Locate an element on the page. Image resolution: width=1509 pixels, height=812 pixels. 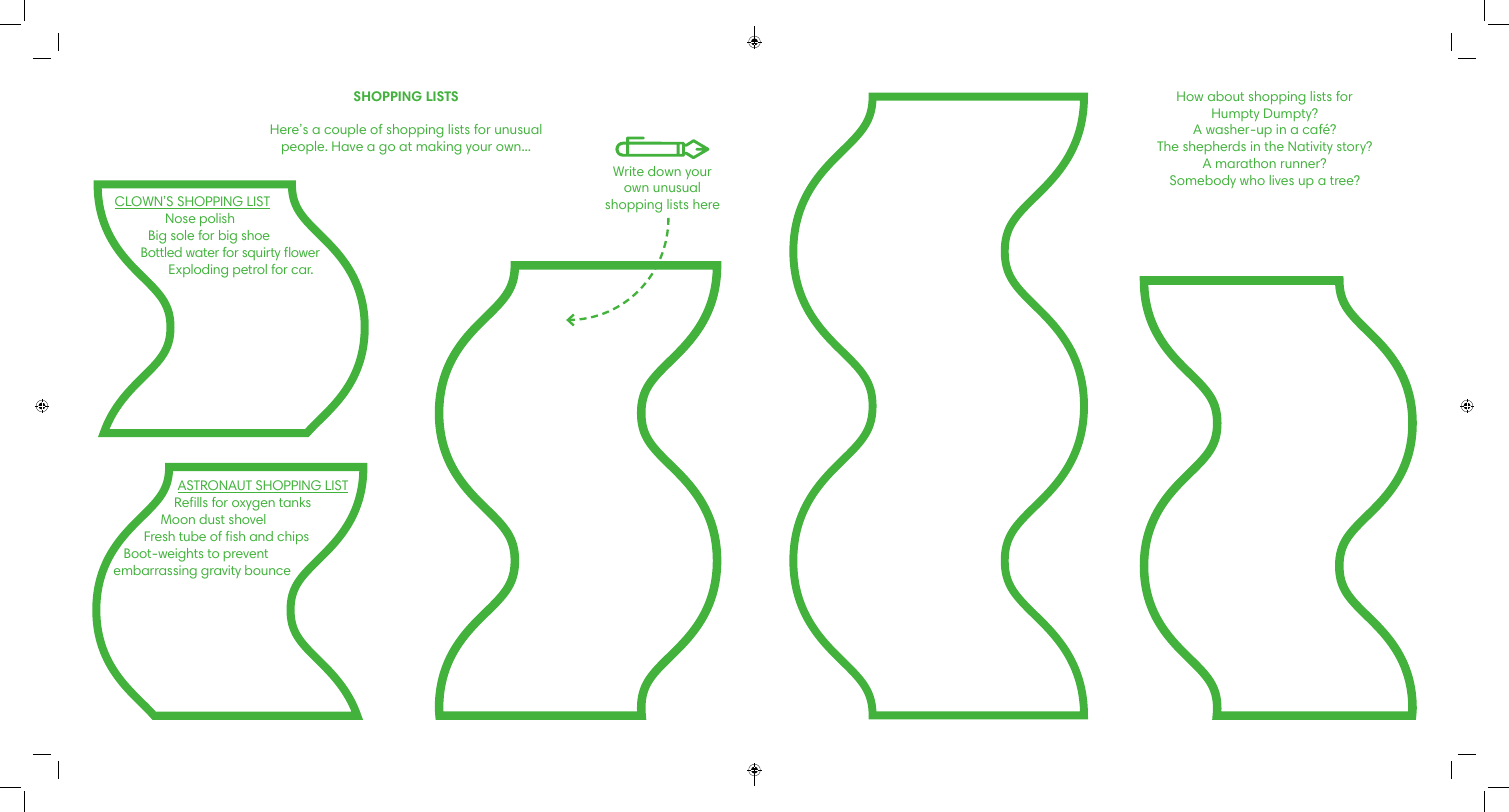
Somebody is located at coordinates (1203, 181).
